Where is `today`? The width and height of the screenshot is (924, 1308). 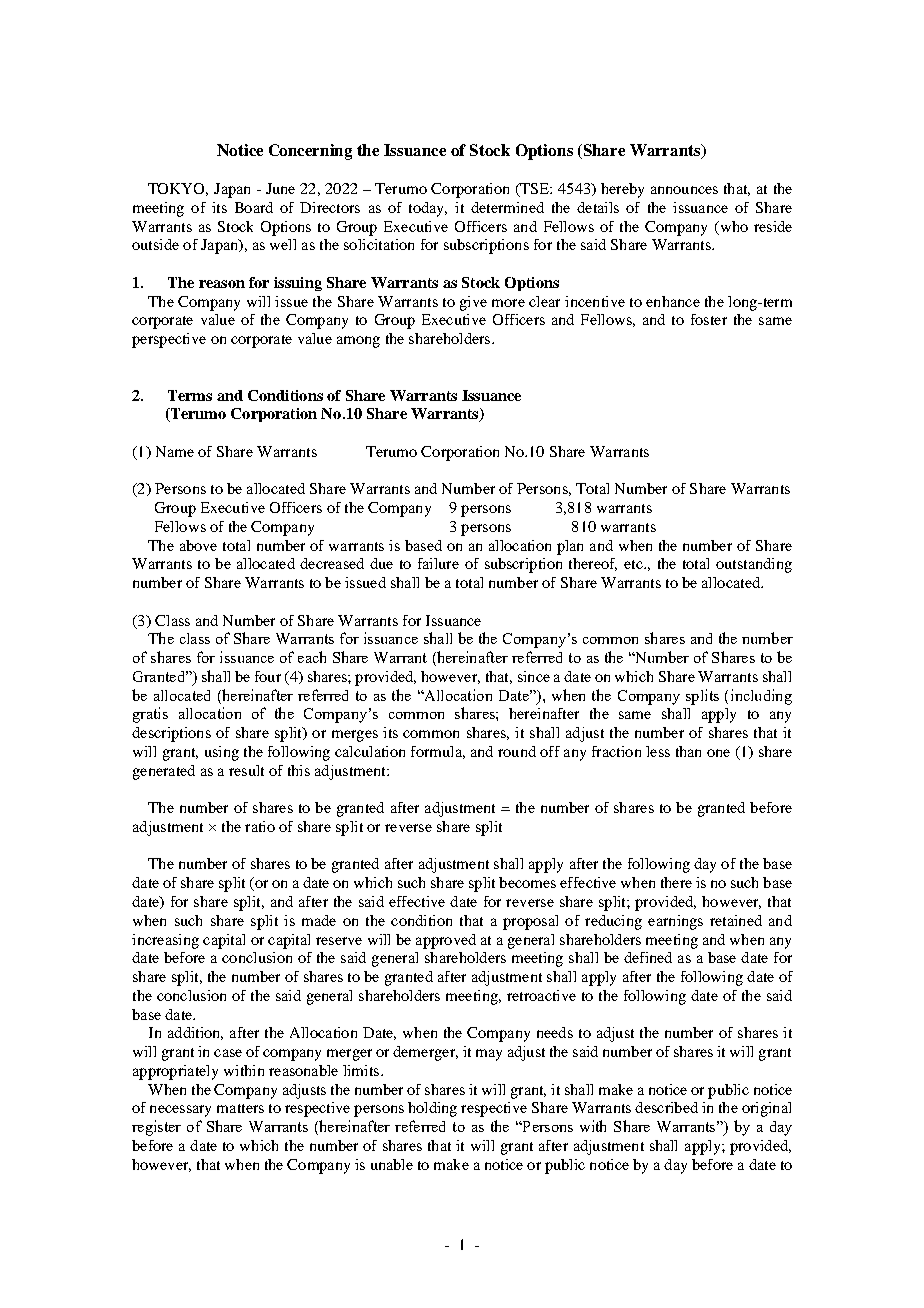
today is located at coordinates (427, 209).
